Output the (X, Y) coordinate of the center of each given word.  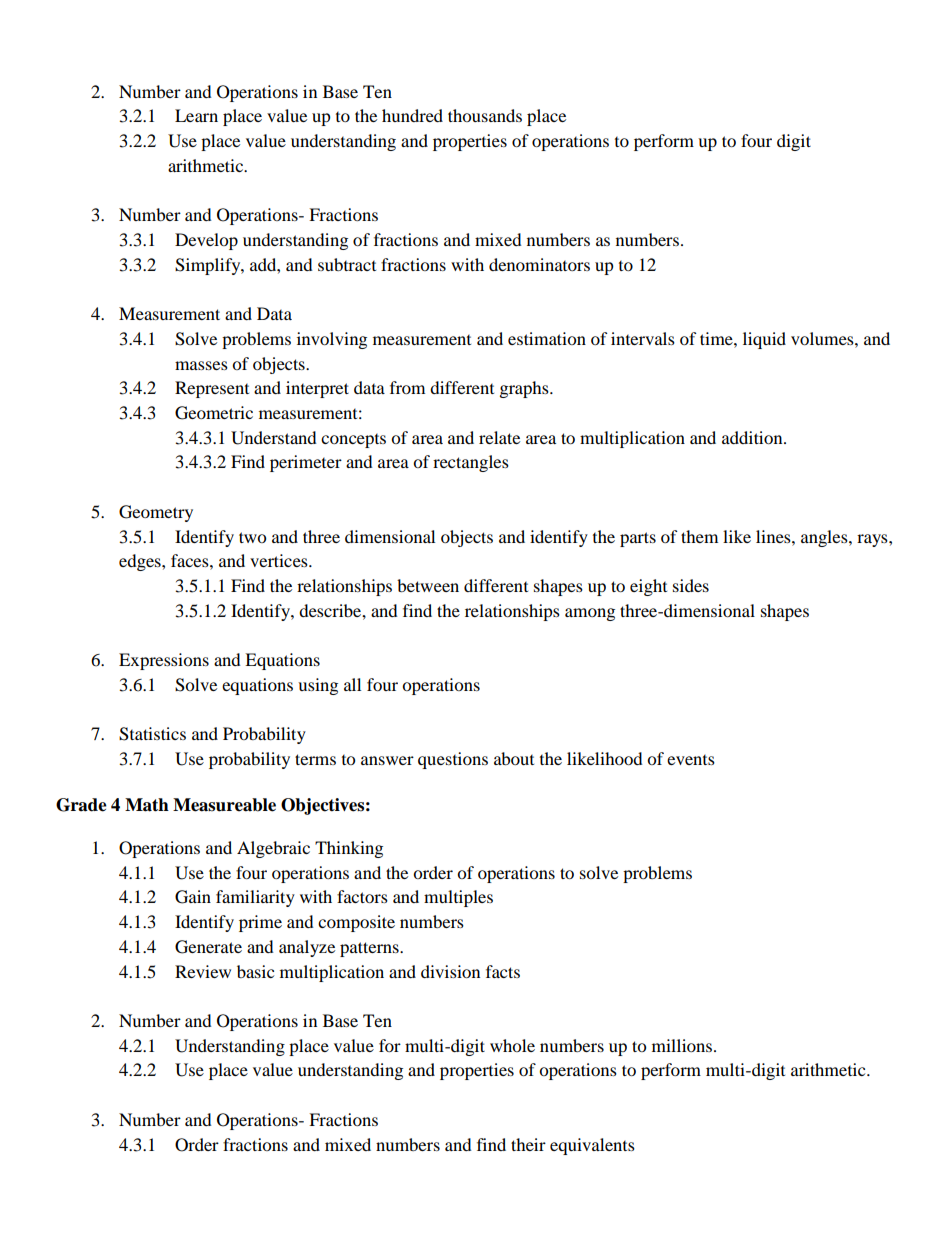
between (428, 585)
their (528, 1144)
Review (203, 971)
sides (691, 585)
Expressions (164, 661)
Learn (196, 115)
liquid (764, 340)
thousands (485, 115)
